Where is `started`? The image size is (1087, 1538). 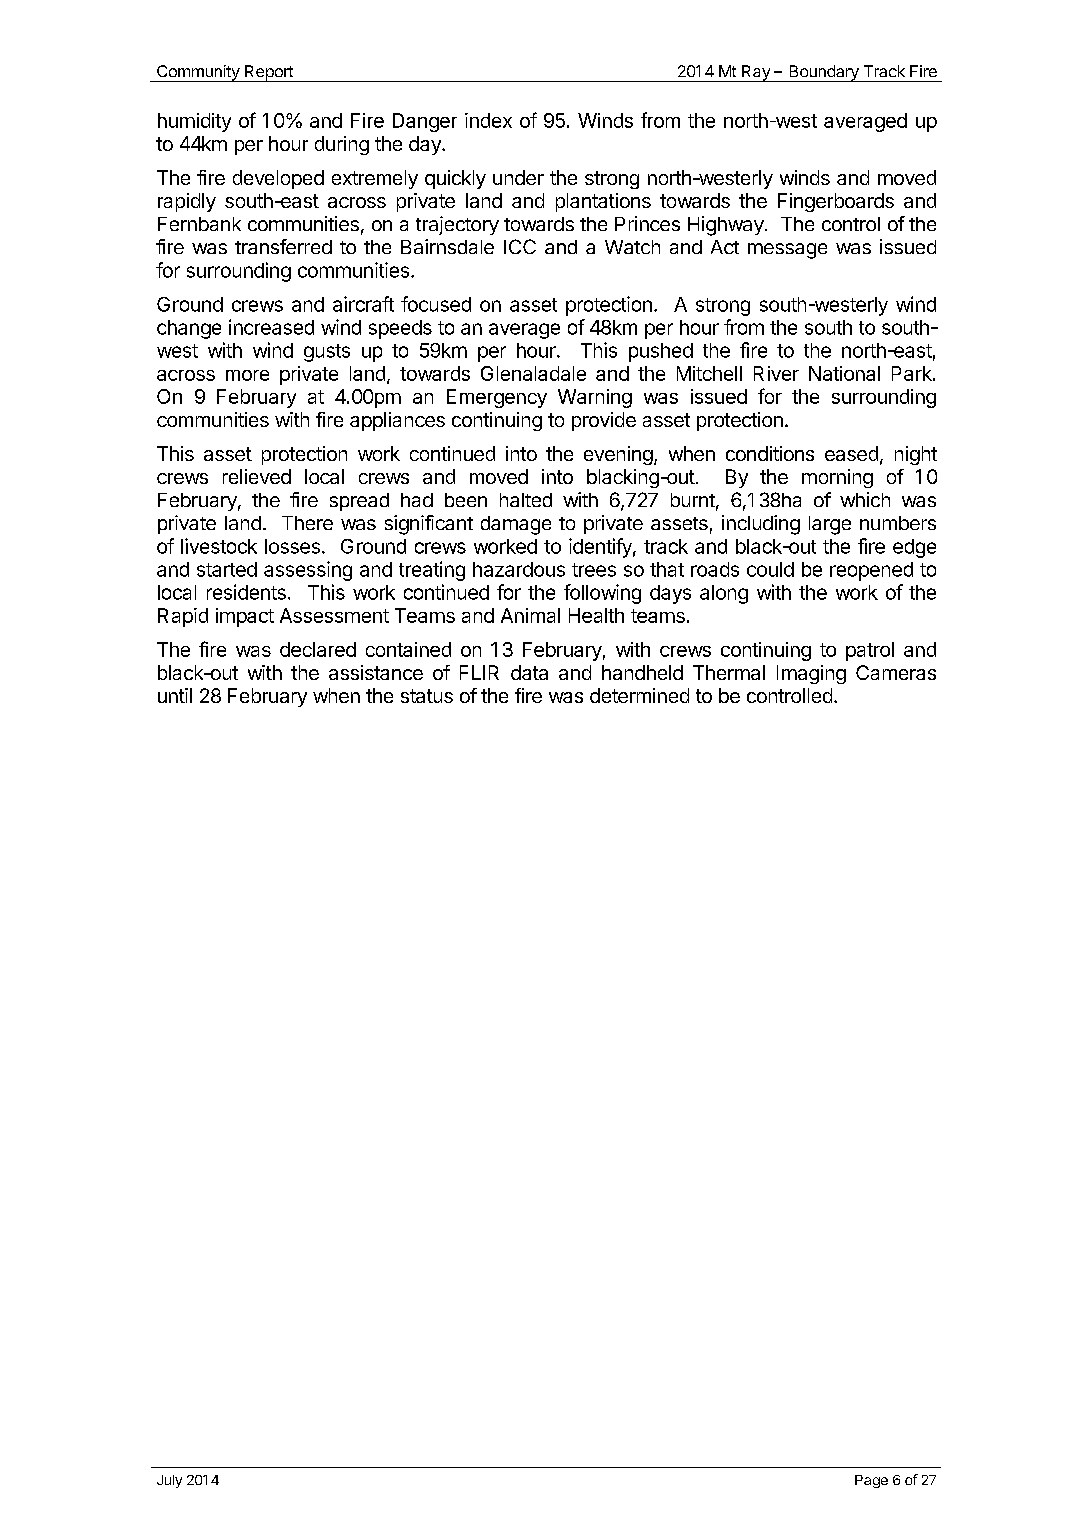
started is located at coordinates (227, 569).
